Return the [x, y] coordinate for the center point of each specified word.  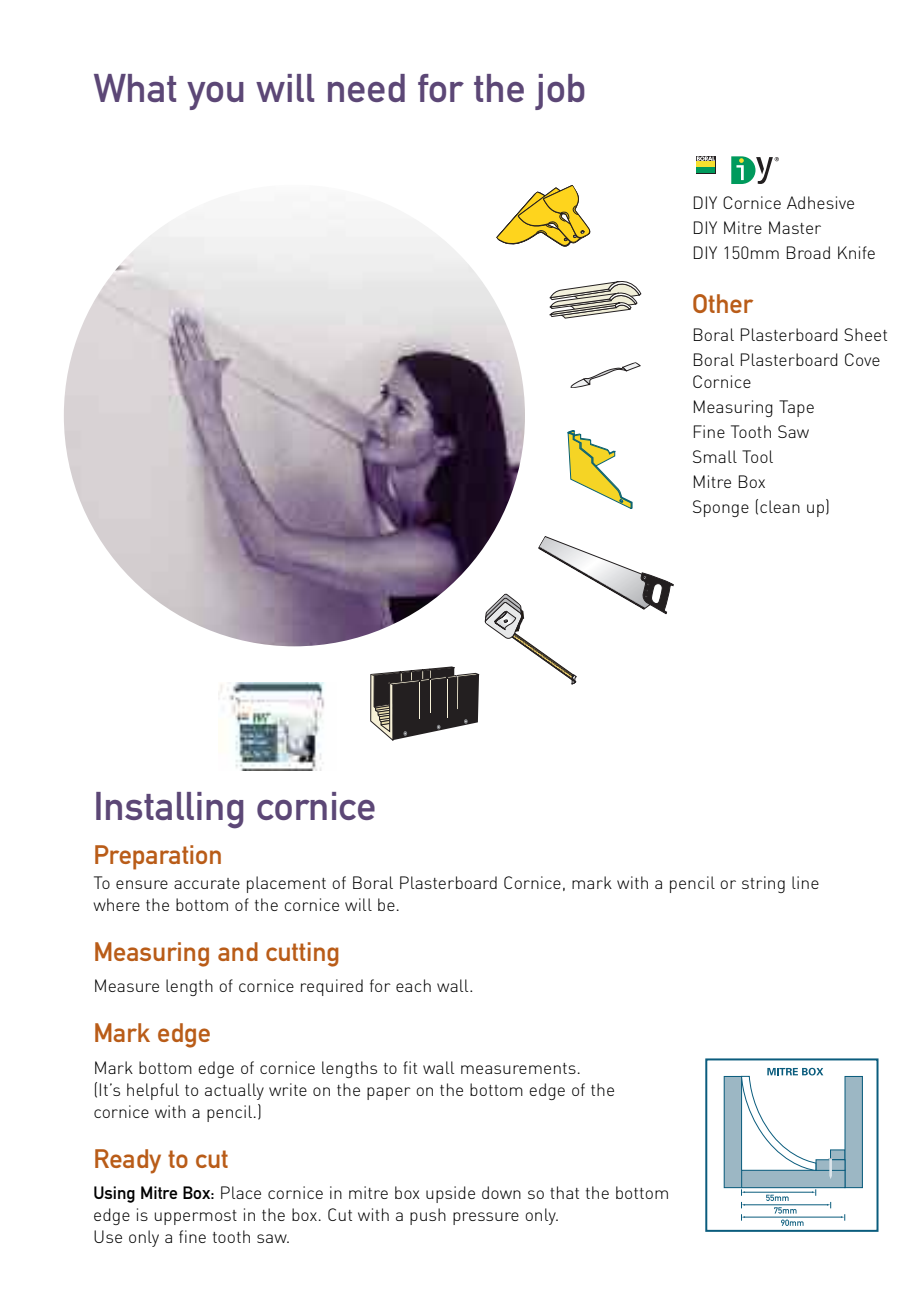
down [501, 1192]
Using [114, 1194]
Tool [757, 456]
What [135, 88]
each [413, 985]
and [238, 951]
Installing [170, 810]
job [560, 92]
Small [715, 456]
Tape [796, 408]
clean [780, 506]
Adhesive [820, 202]
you [215, 96]
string [763, 884]
